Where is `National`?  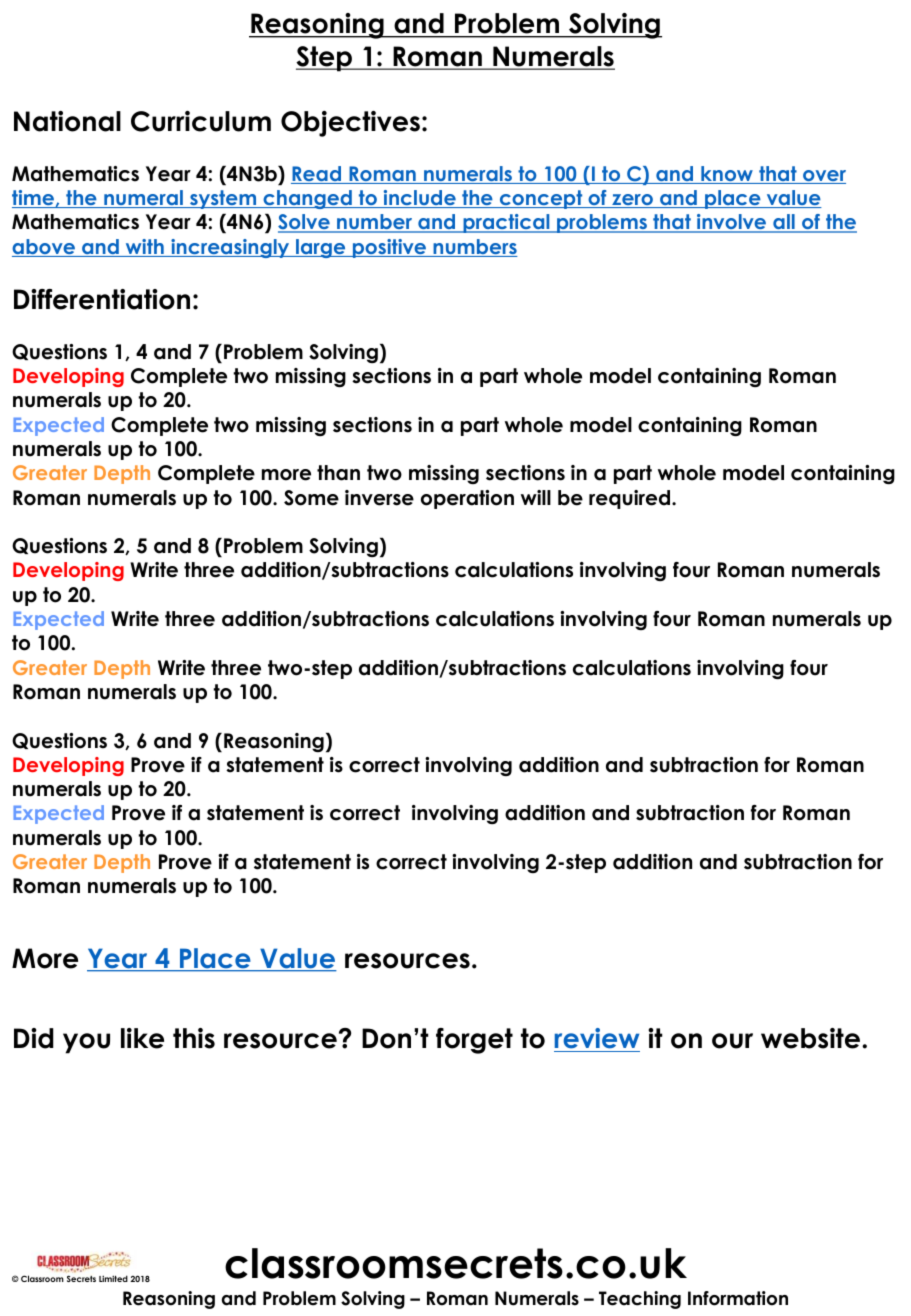 National is located at coordinates (67, 121).
